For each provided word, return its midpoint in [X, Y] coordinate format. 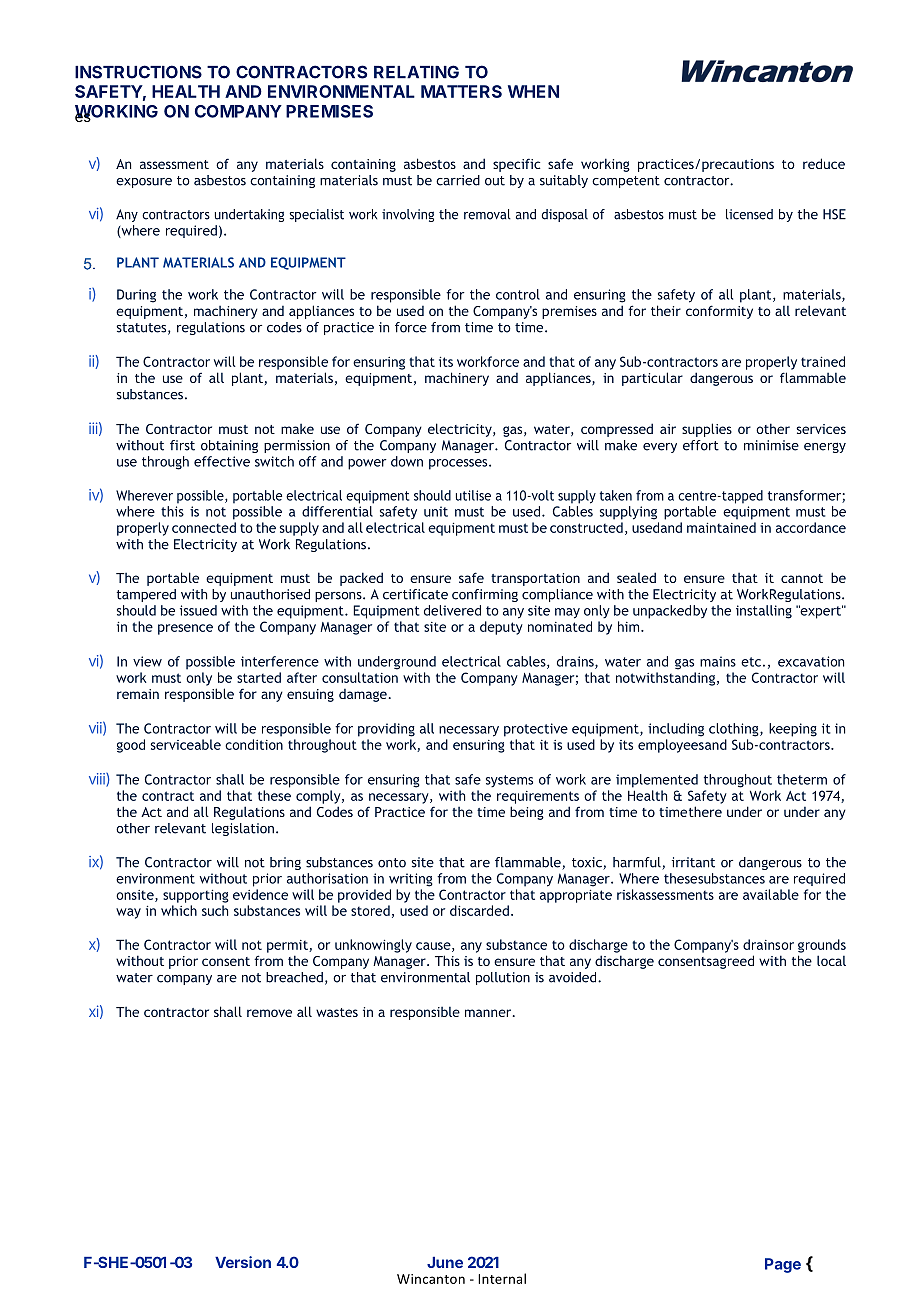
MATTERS [461, 91]
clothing [735, 730]
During [136, 296]
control [518, 294]
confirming [485, 595]
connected [204, 527]
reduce [824, 163]
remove [269, 1013]
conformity [719, 312]
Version [243, 1262]
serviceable [186, 744]
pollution [503, 978]
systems [509, 781]
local [831, 960]
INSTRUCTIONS [138, 72]
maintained [721, 527]
